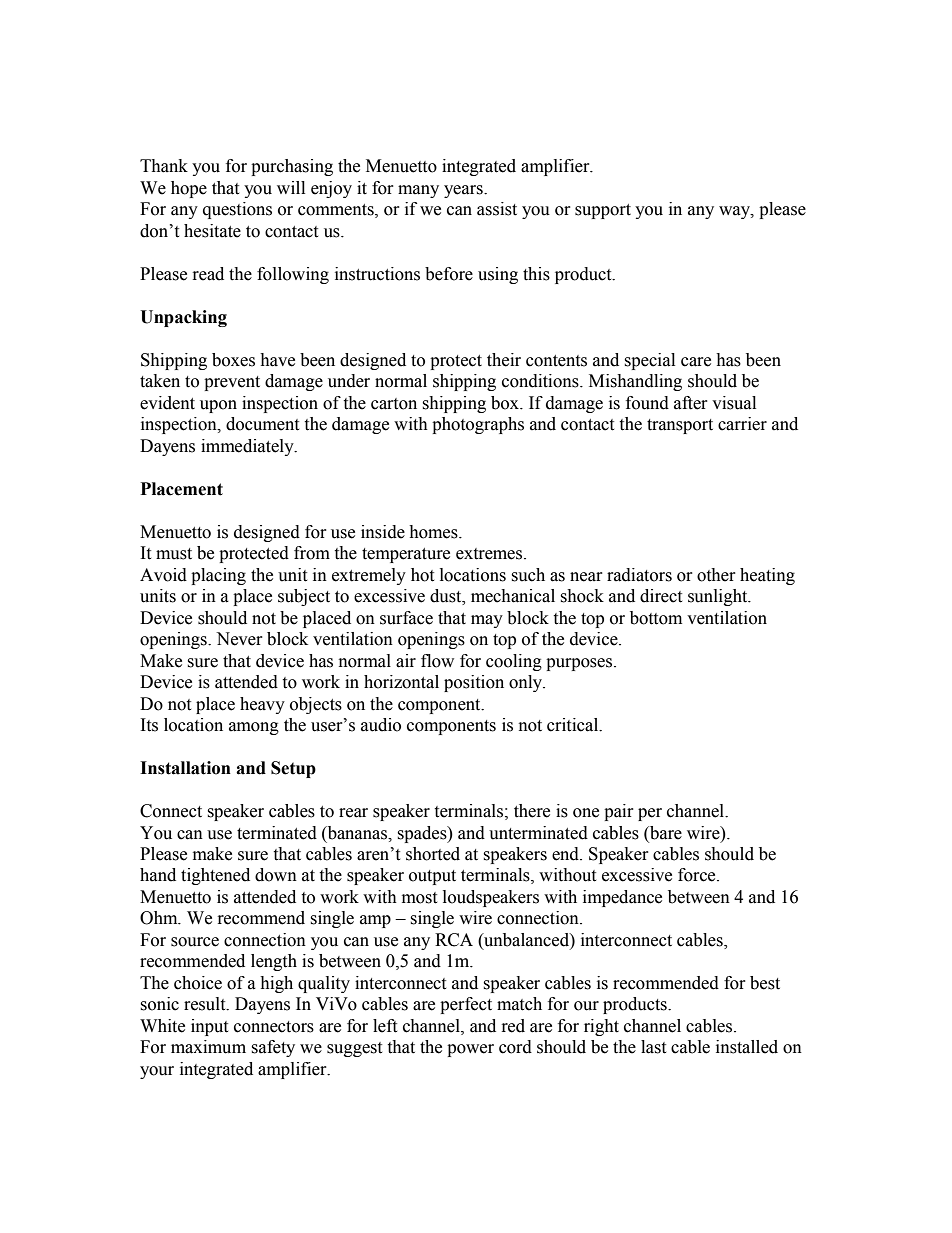  I want to click on bottom, so click(656, 618).
